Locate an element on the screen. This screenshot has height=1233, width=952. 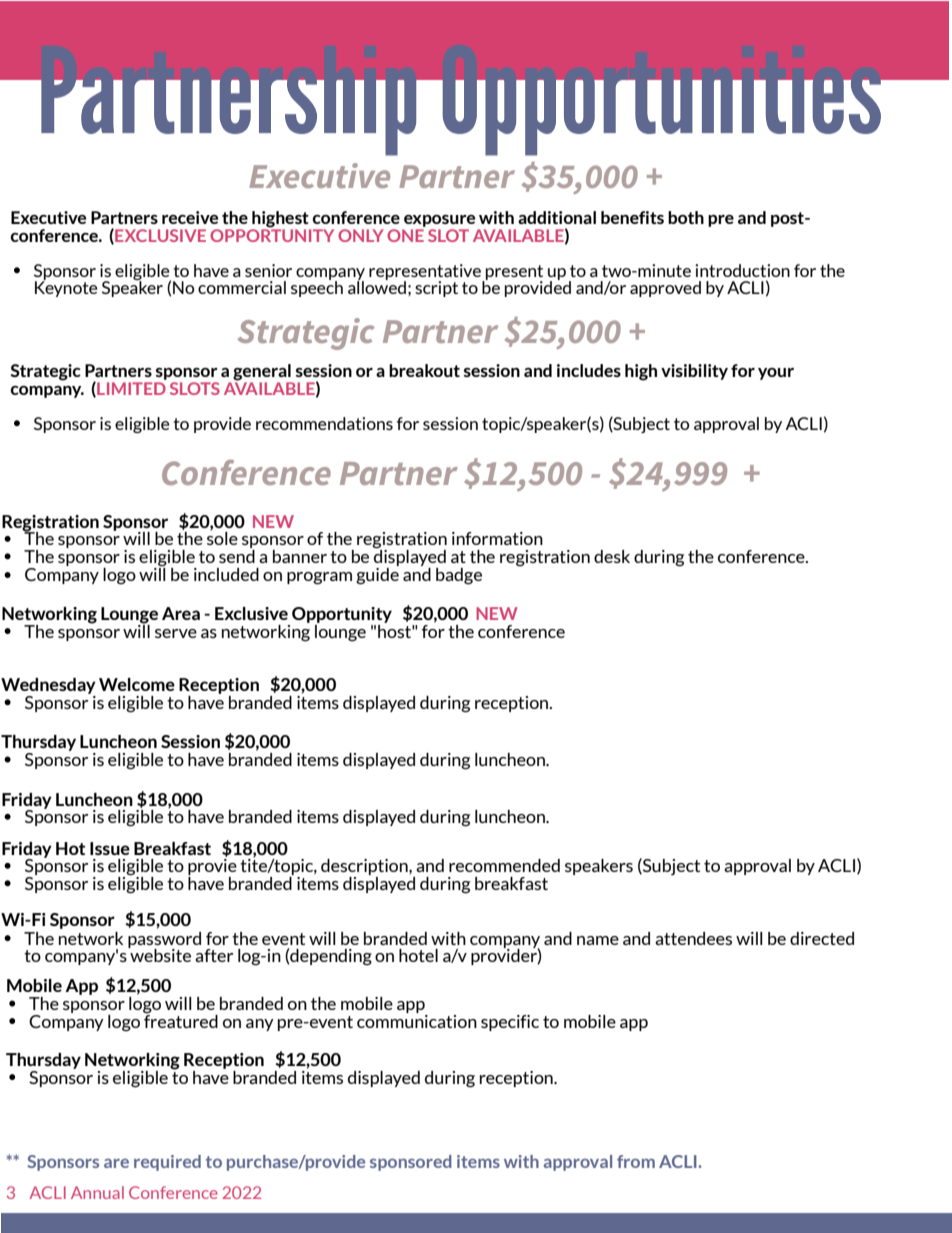
password is located at coordinates (164, 941).
